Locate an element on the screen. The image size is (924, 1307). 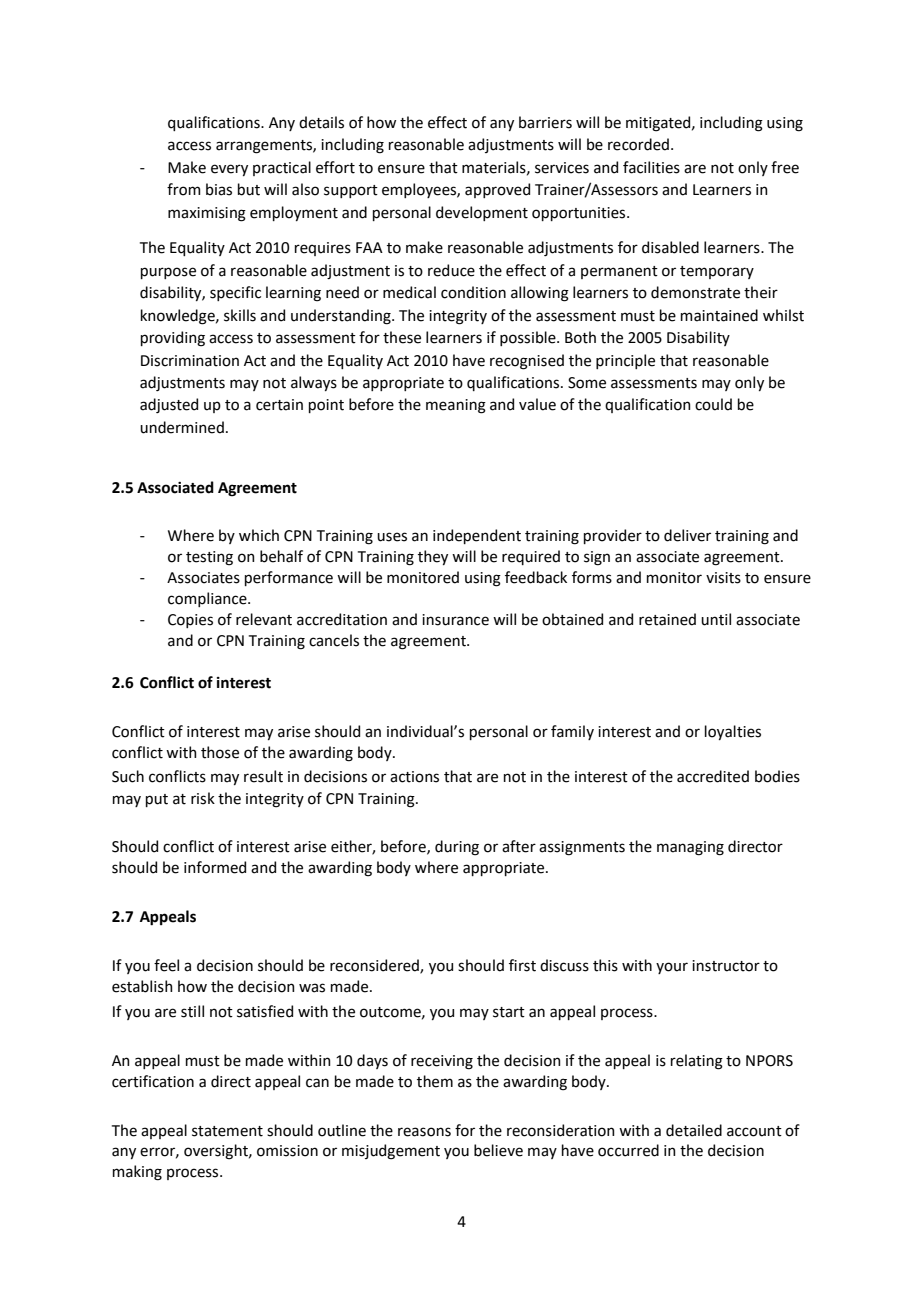
deliver is located at coordinates (687, 535).
